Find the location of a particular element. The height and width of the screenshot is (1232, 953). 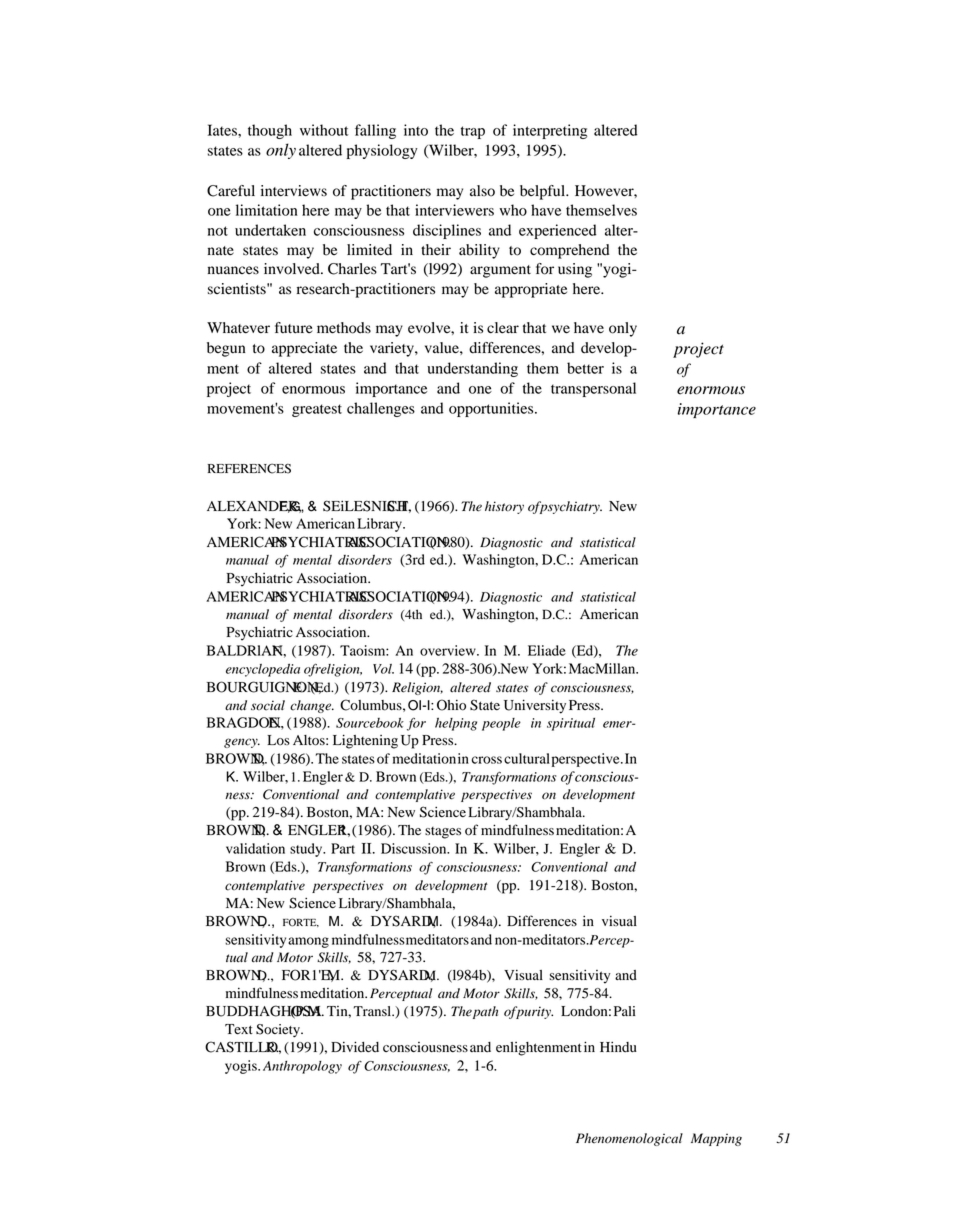

Divided is located at coordinates (355, 1047).
